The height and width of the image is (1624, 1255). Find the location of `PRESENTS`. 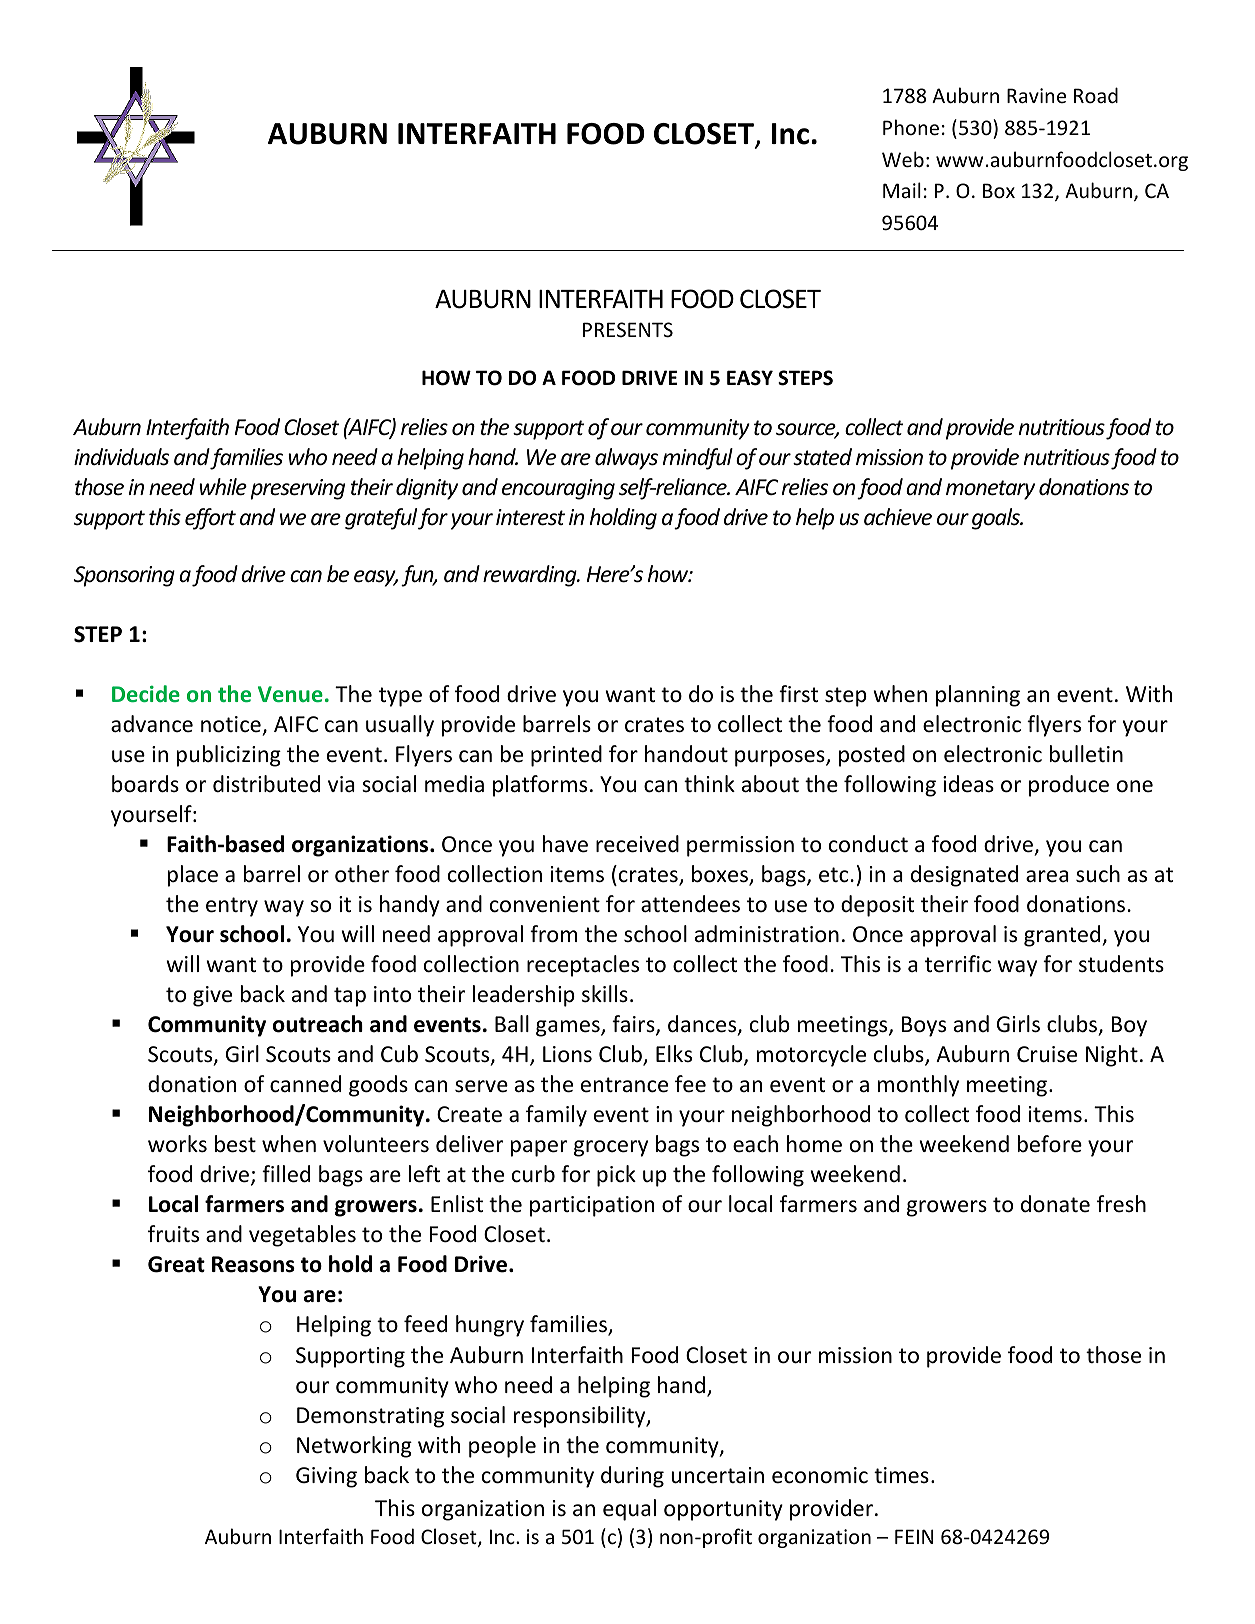

PRESENTS is located at coordinates (628, 330).
